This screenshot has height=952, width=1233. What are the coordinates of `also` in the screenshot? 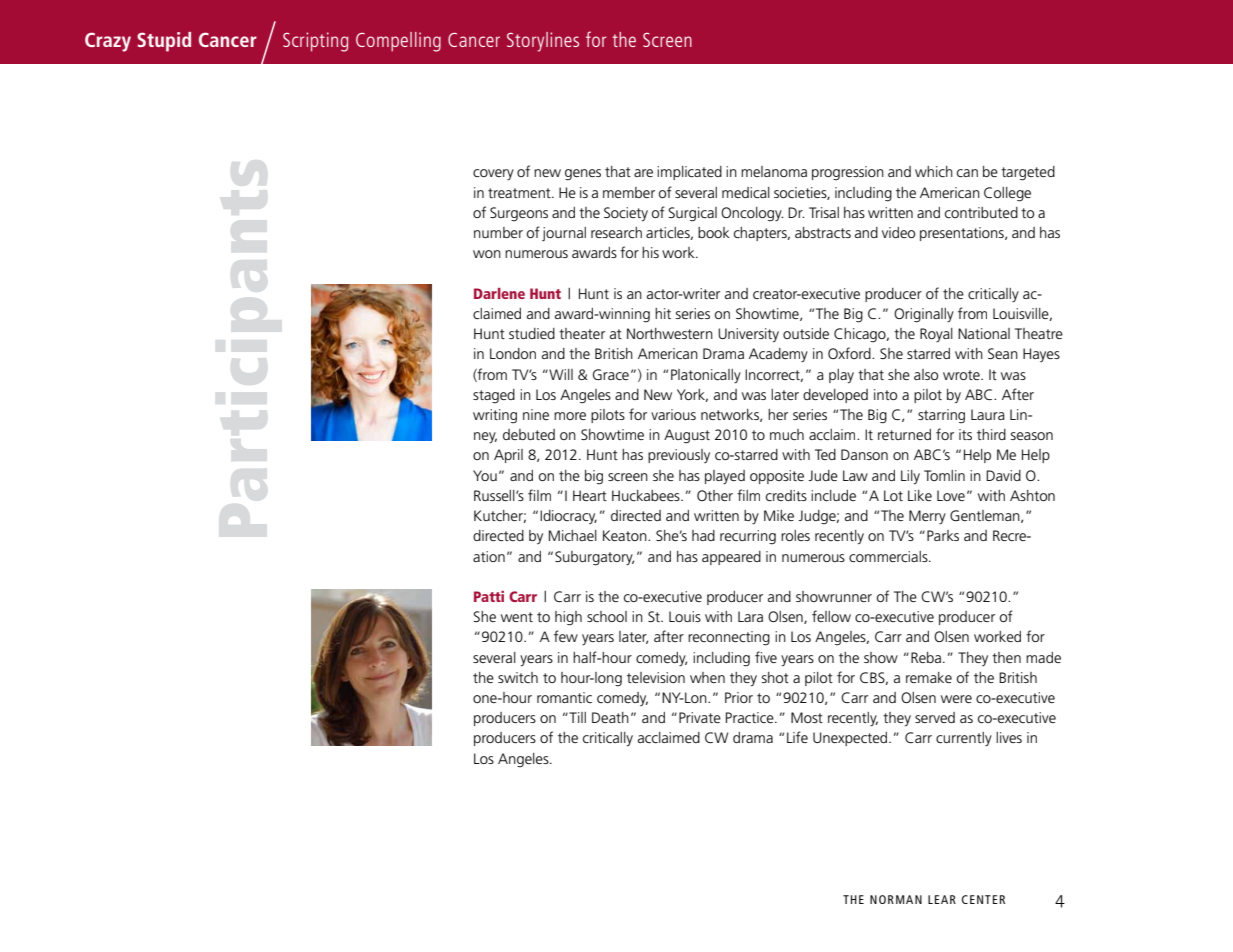 It's located at (926, 374).
